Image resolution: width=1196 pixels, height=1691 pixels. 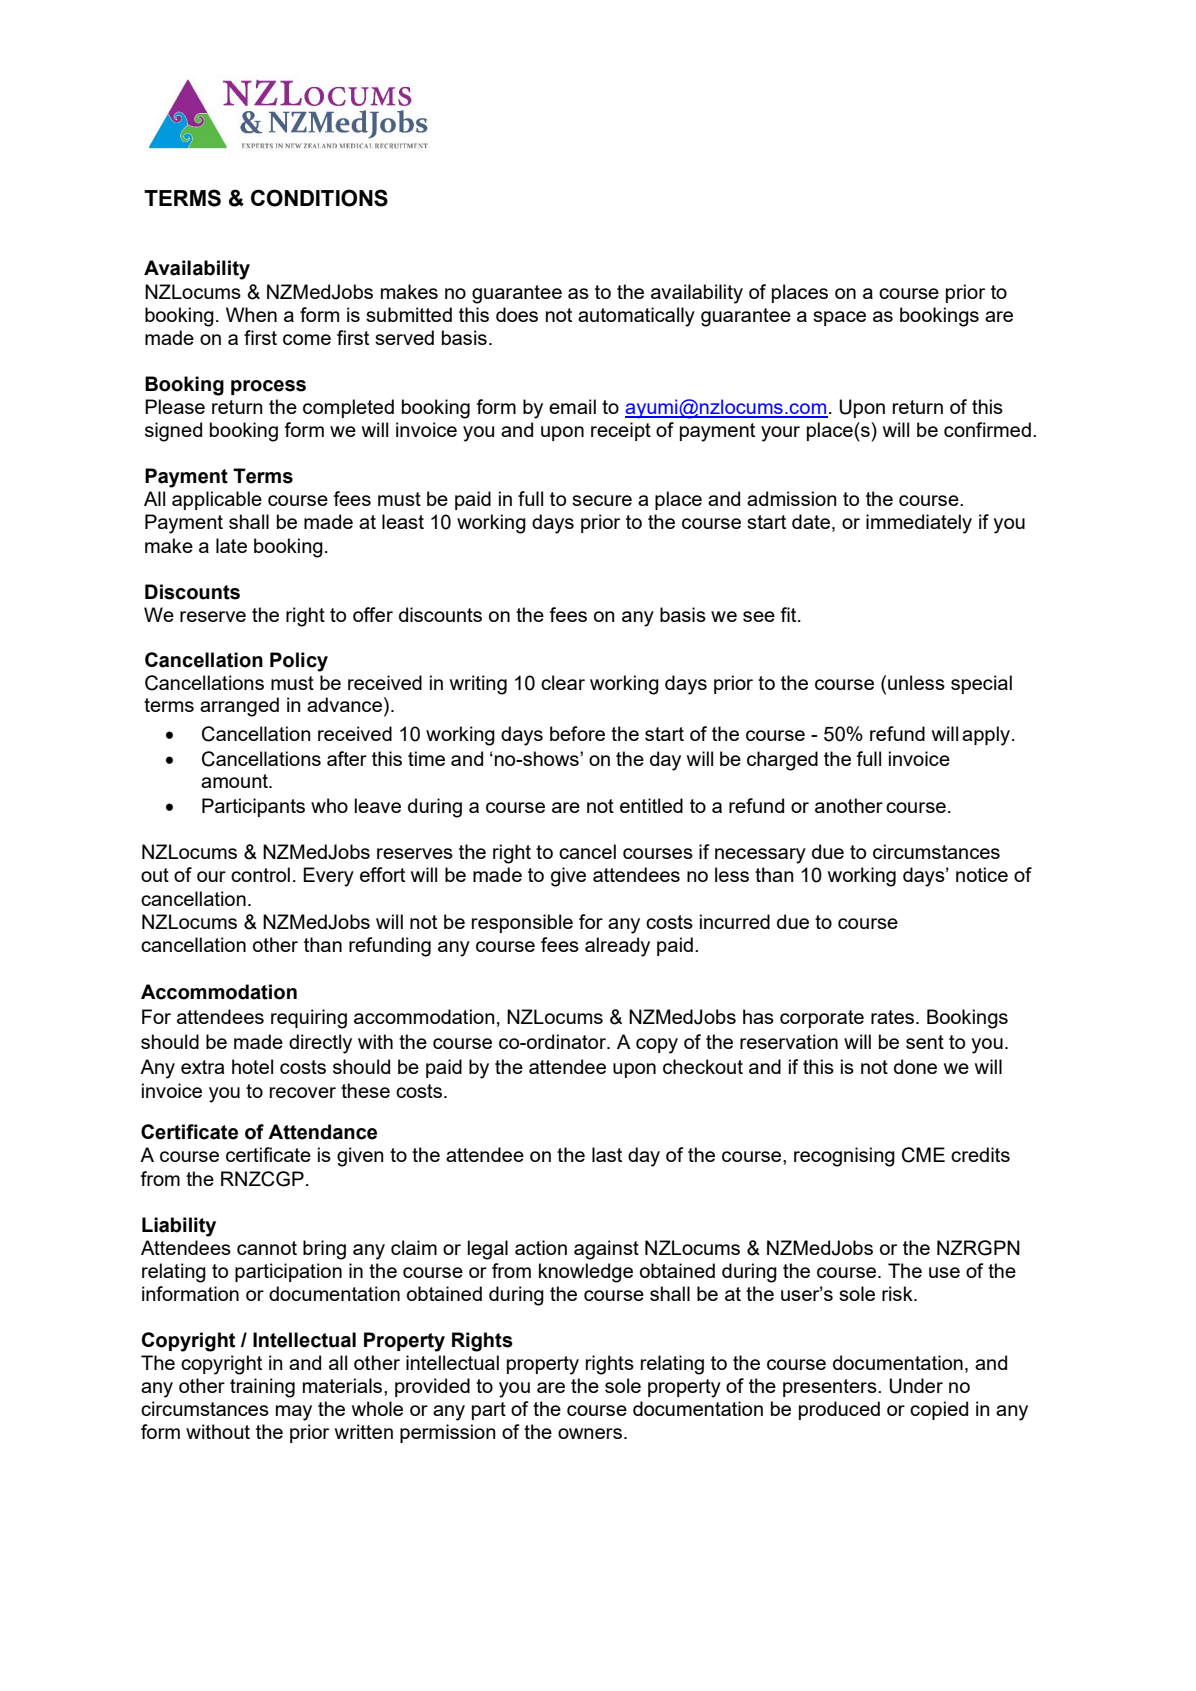 I want to click on automatically, so click(x=636, y=317).
